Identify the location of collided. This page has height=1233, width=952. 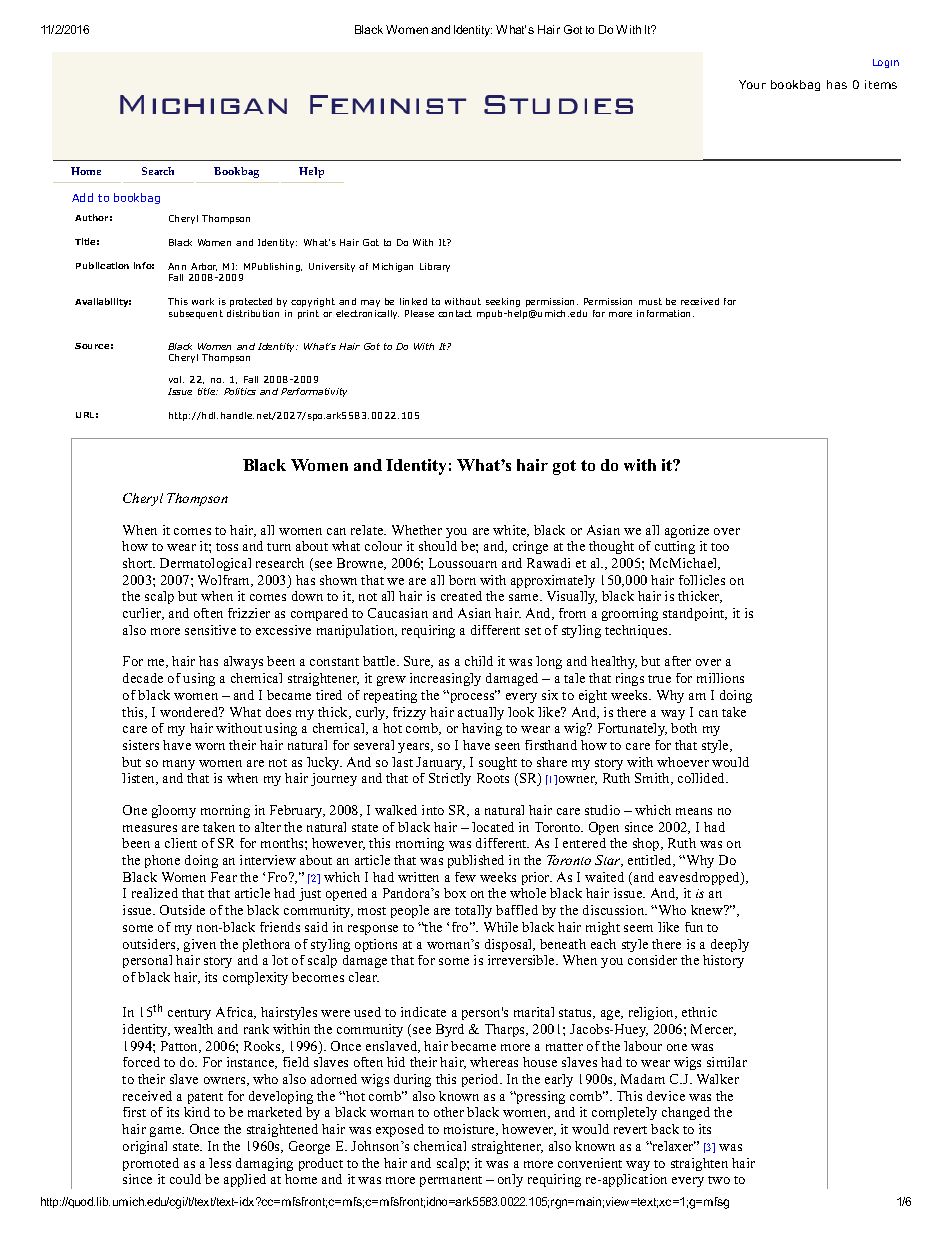
(703, 778).
